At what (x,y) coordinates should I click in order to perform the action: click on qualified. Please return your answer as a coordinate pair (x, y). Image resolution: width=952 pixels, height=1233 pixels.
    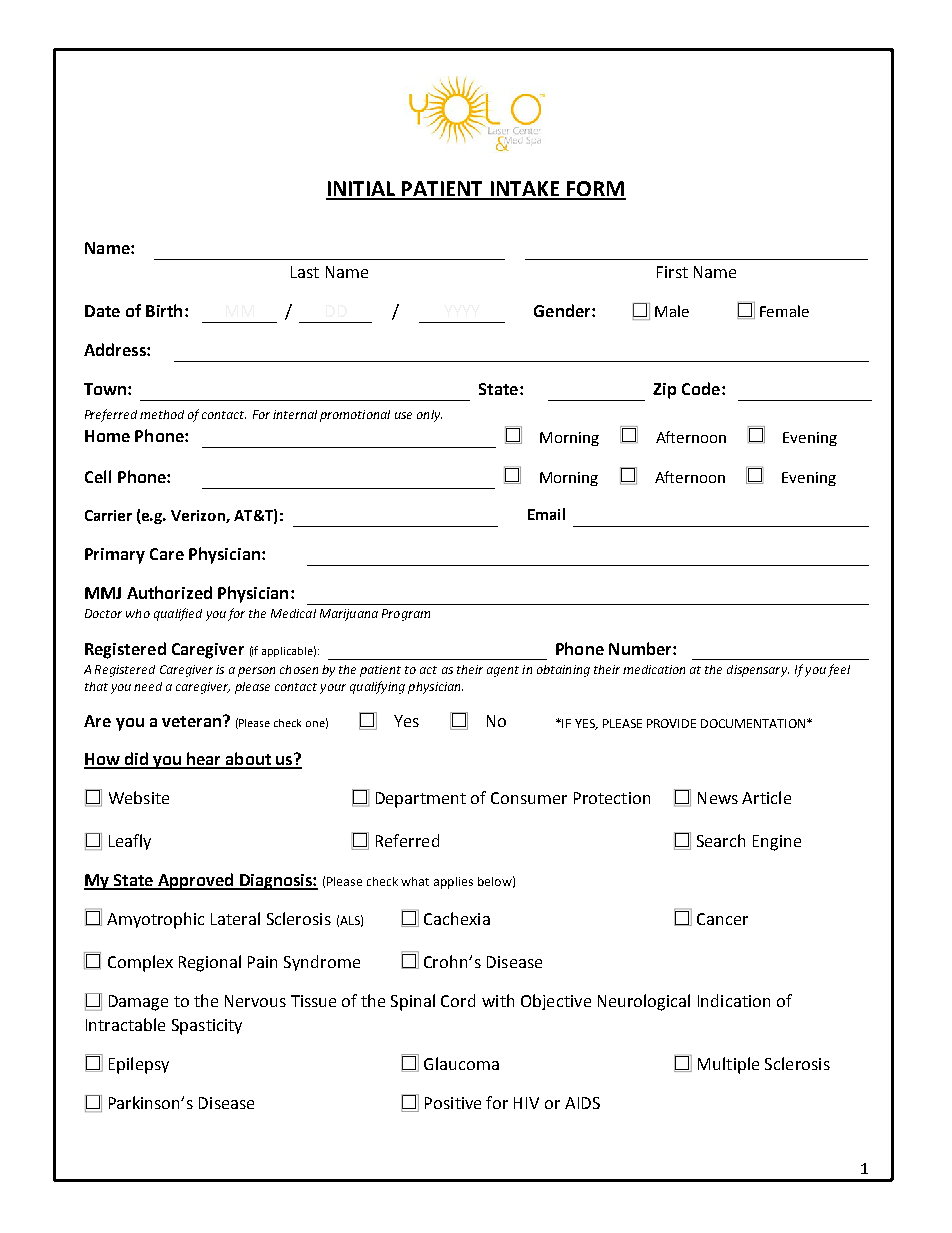
    Looking at the image, I should click on (178, 614).
